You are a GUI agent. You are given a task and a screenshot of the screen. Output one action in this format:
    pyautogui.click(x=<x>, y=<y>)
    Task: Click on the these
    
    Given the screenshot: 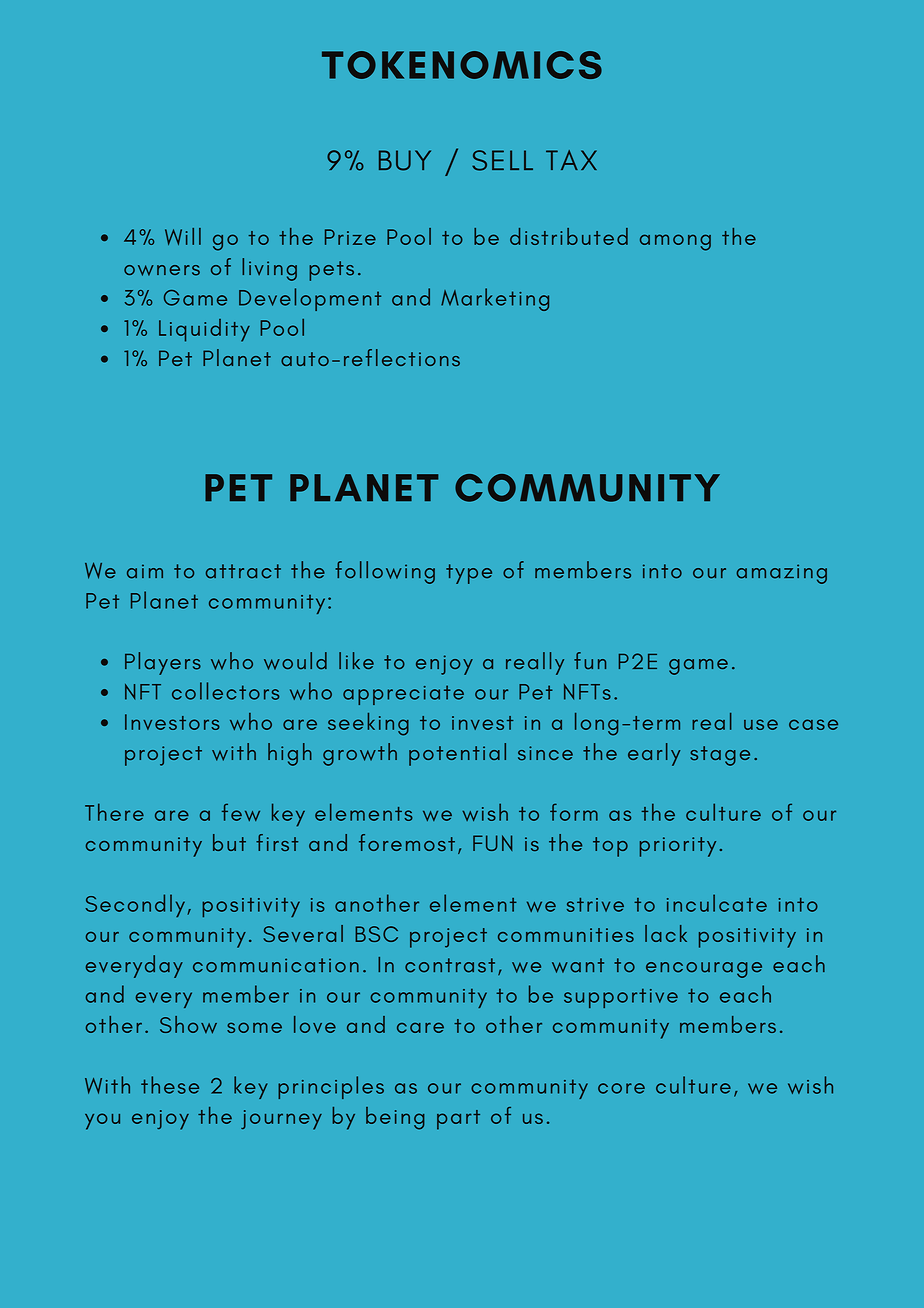 What is the action you would take?
    pyautogui.click(x=170, y=1085)
